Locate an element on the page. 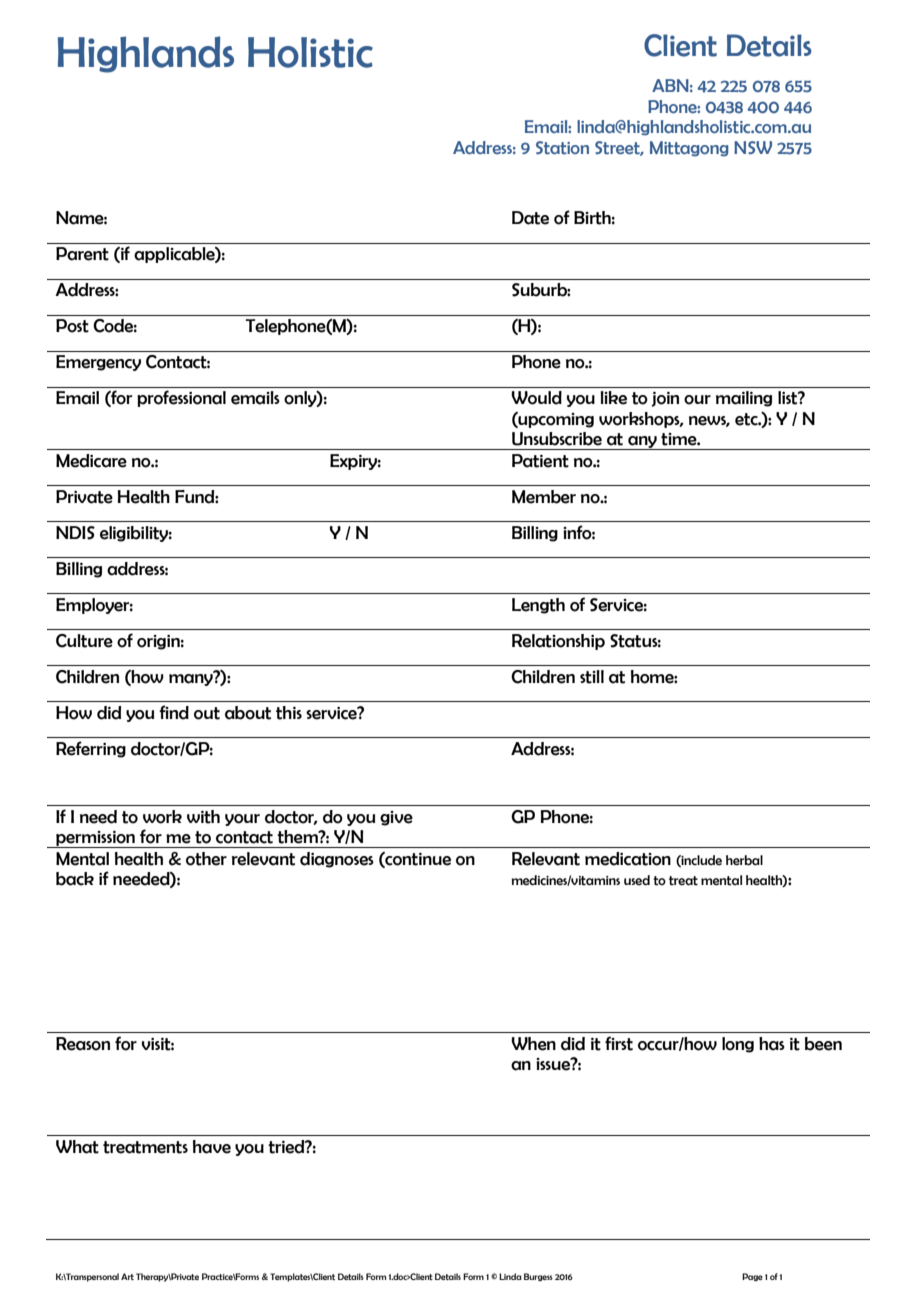  Parent is located at coordinates (82, 254).
